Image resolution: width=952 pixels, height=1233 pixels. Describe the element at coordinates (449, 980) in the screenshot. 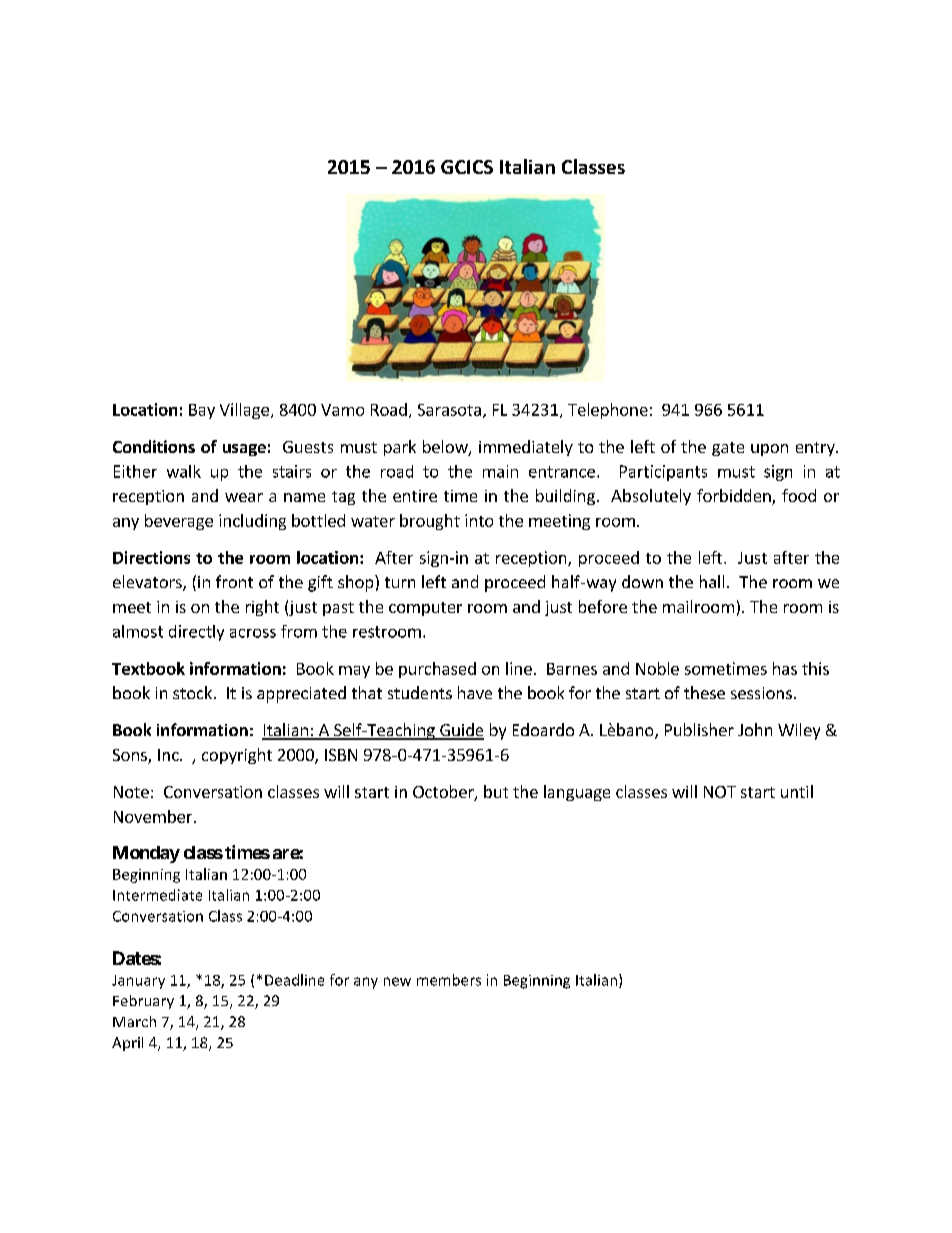

I see `members` at that location.
